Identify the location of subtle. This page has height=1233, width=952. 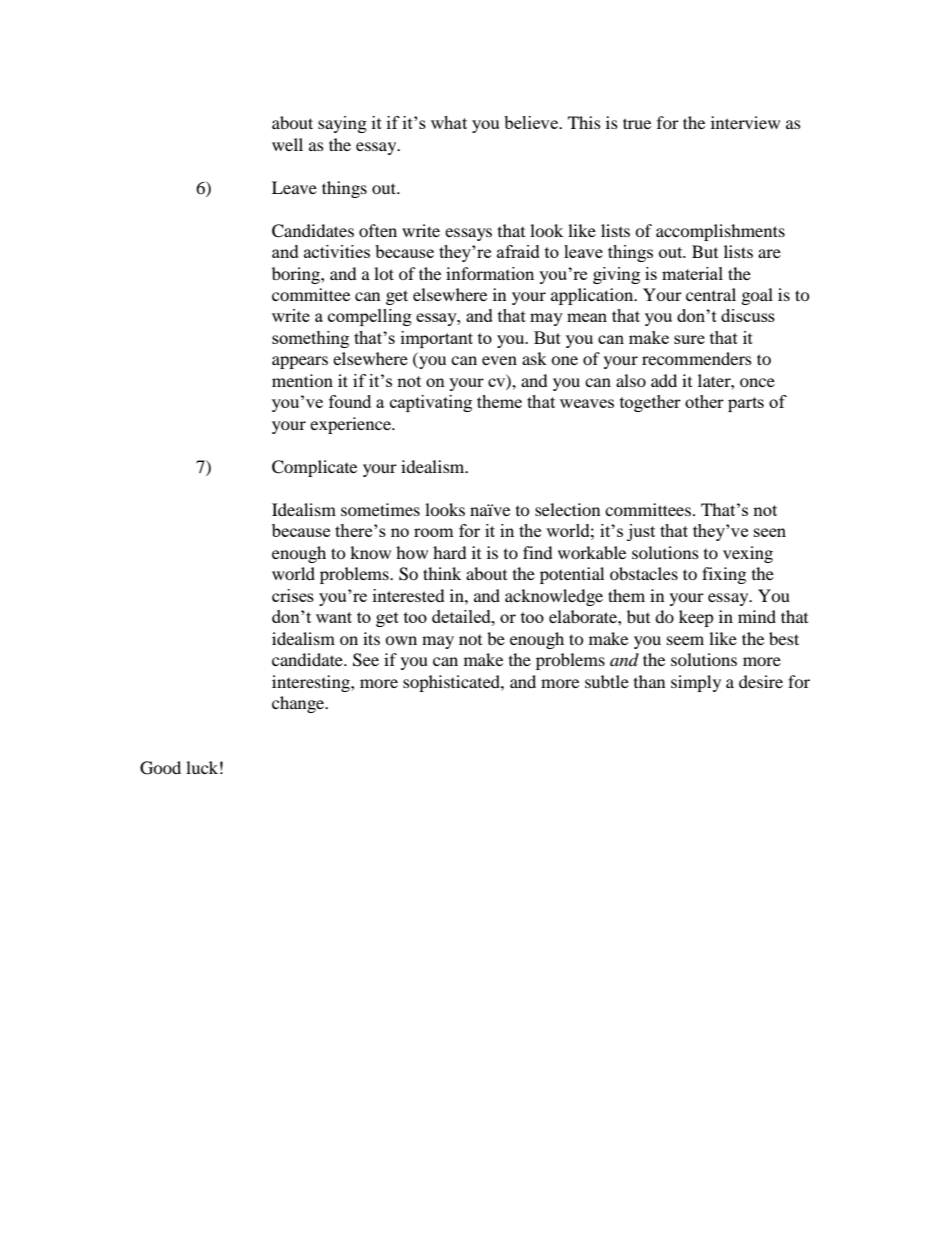
(607, 681).
